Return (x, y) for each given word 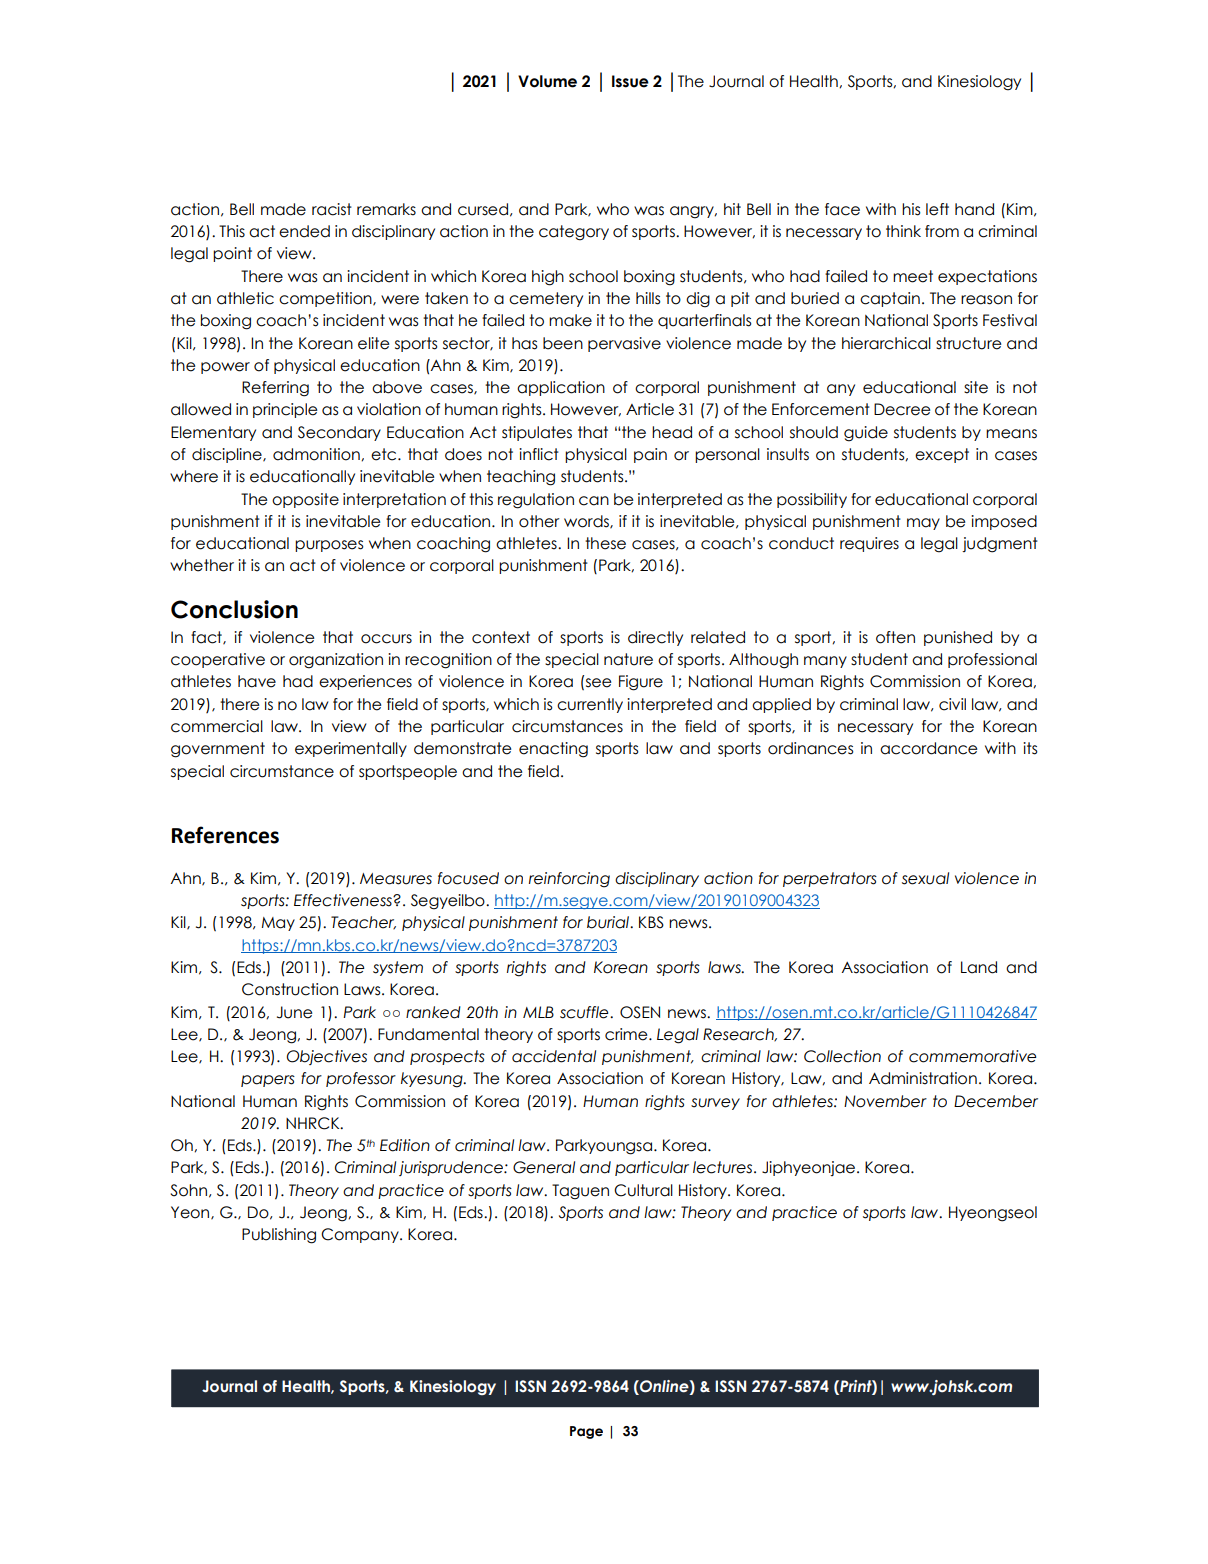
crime (627, 1034)
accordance (928, 748)
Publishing (279, 1236)
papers (268, 1081)
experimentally (351, 749)
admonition (317, 454)
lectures (724, 1167)
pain (650, 455)
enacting (553, 750)
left (937, 209)
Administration (923, 1078)
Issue (630, 81)
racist (332, 209)
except (942, 455)
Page (586, 1432)
